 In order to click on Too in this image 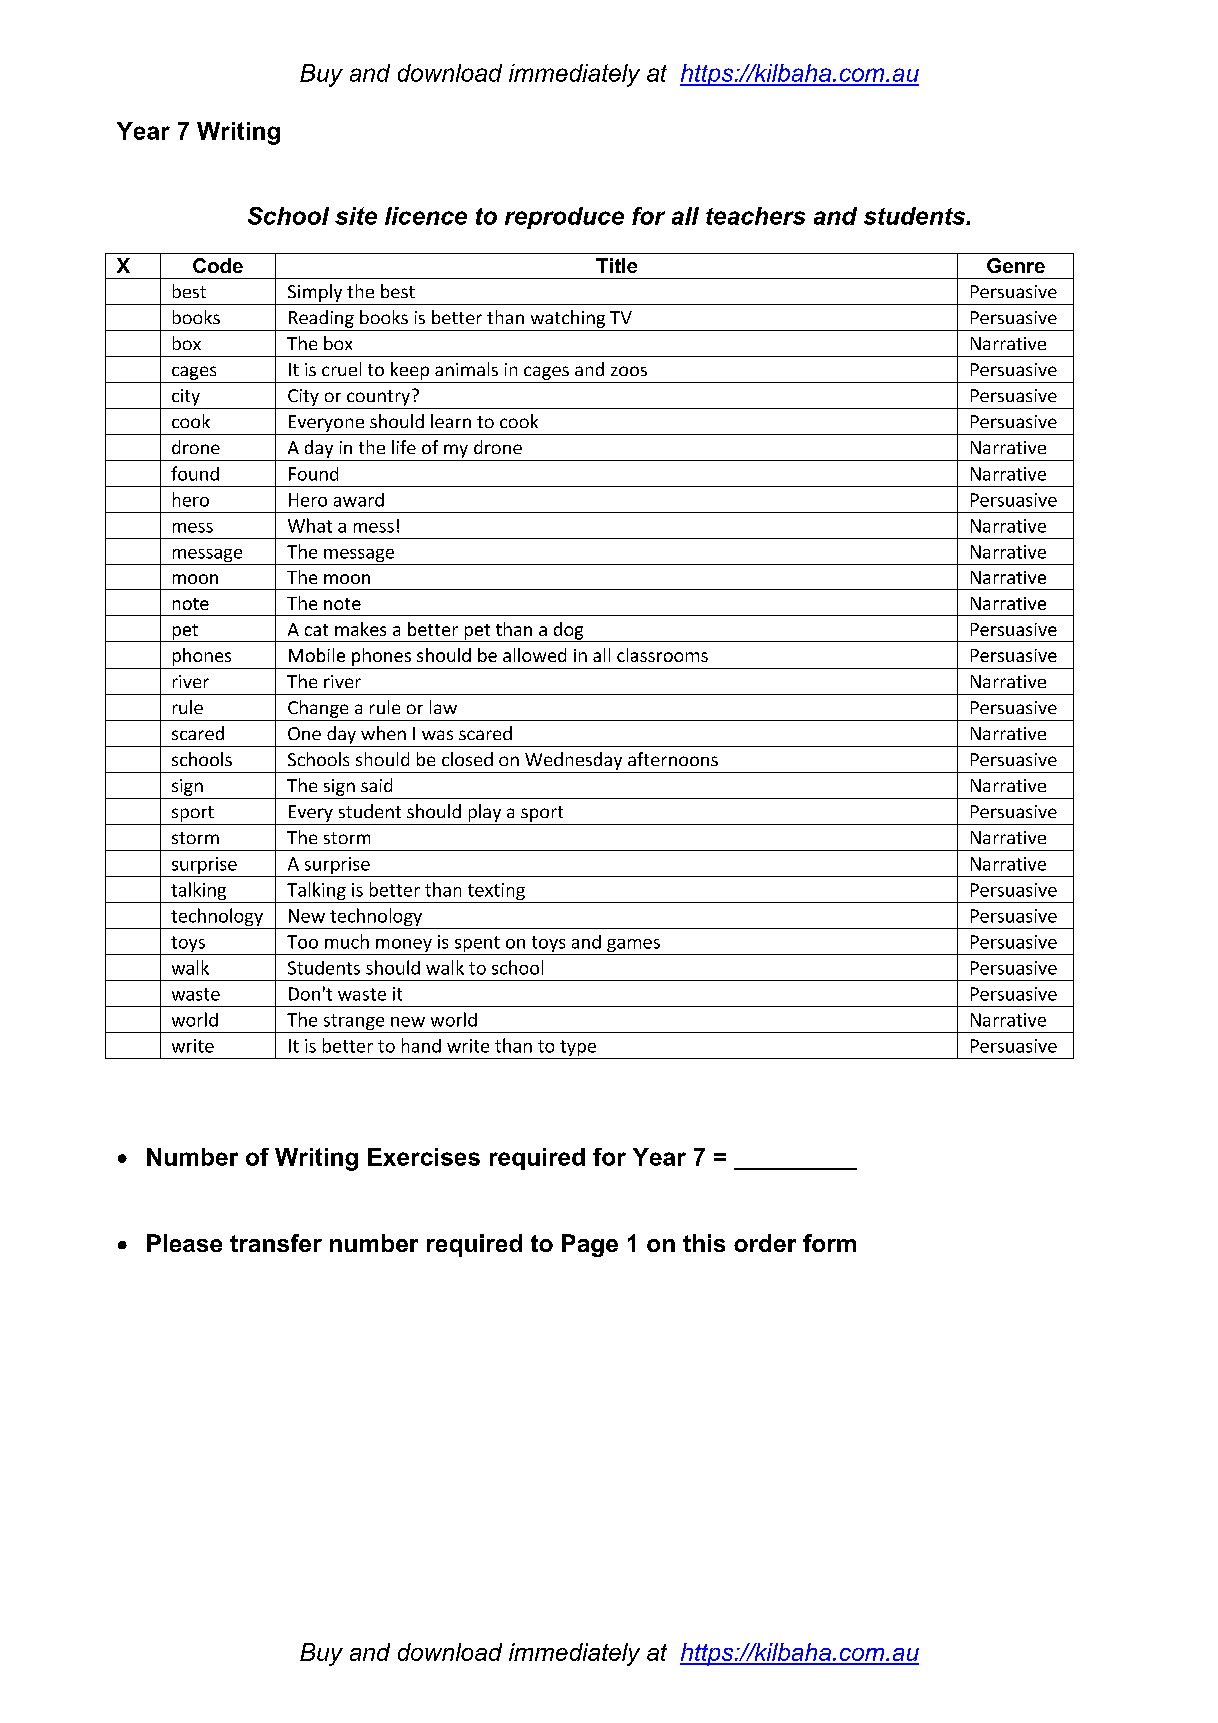, I will do `click(302, 942)`.
